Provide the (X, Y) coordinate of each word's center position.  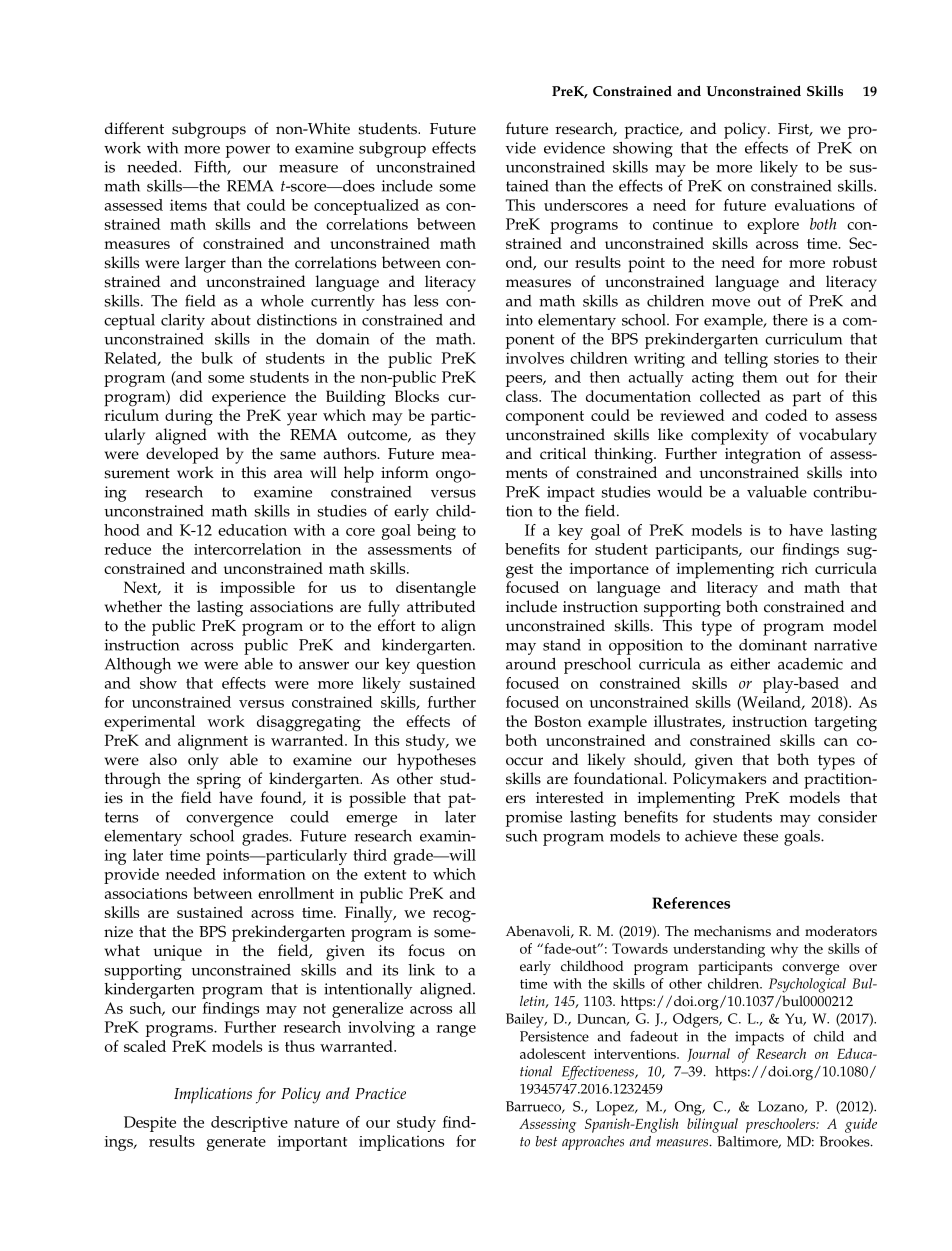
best (546, 1141)
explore (773, 226)
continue (683, 224)
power (248, 152)
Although (138, 665)
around (531, 663)
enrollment (296, 893)
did (191, 396)
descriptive (249, 1124)
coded (786, 415)
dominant (773, 645)
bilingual (712, 1125)
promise (534, 819)
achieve (711, 836)
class (523, 396)
